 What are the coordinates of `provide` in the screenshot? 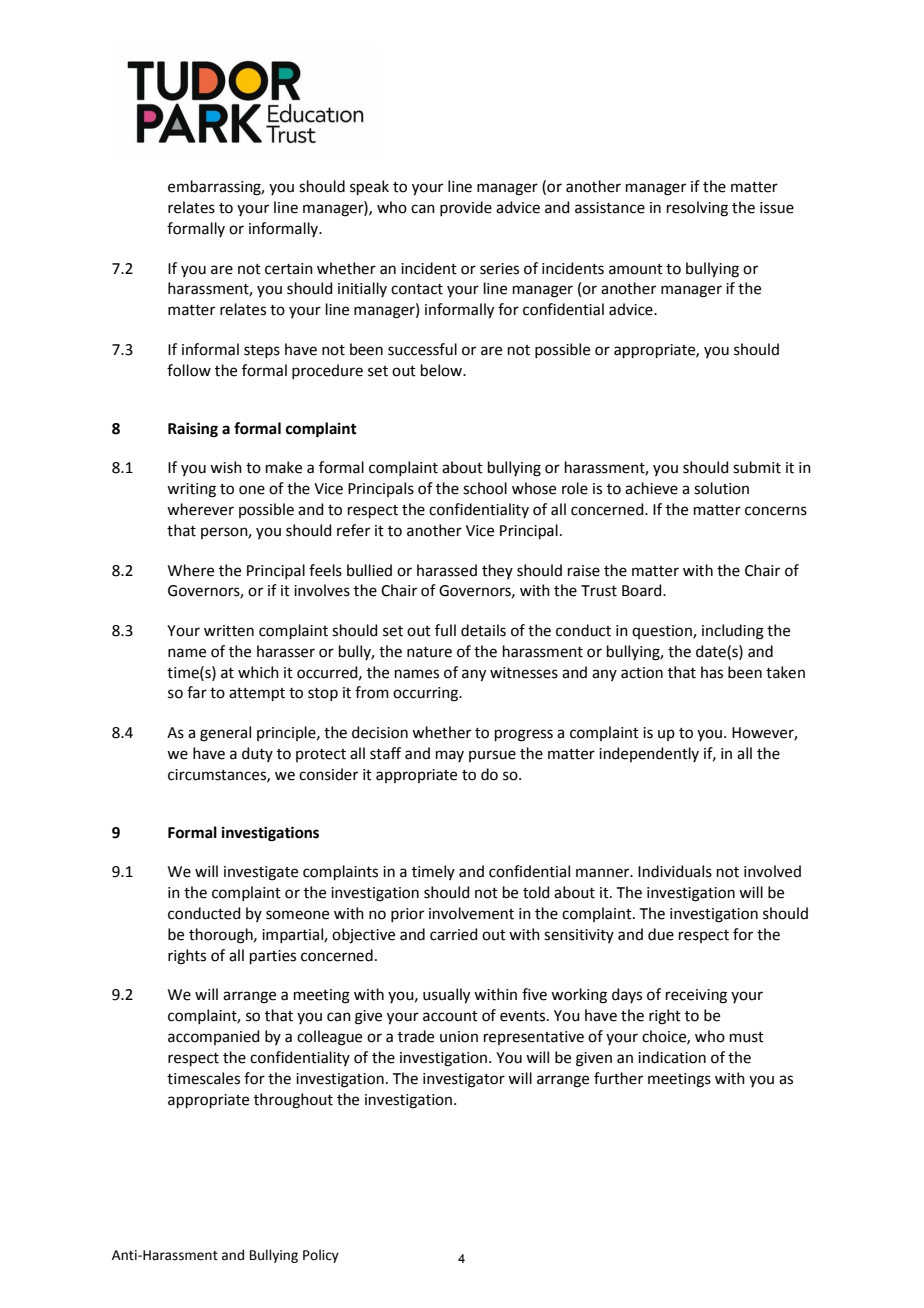 It's located at (466, 208).
